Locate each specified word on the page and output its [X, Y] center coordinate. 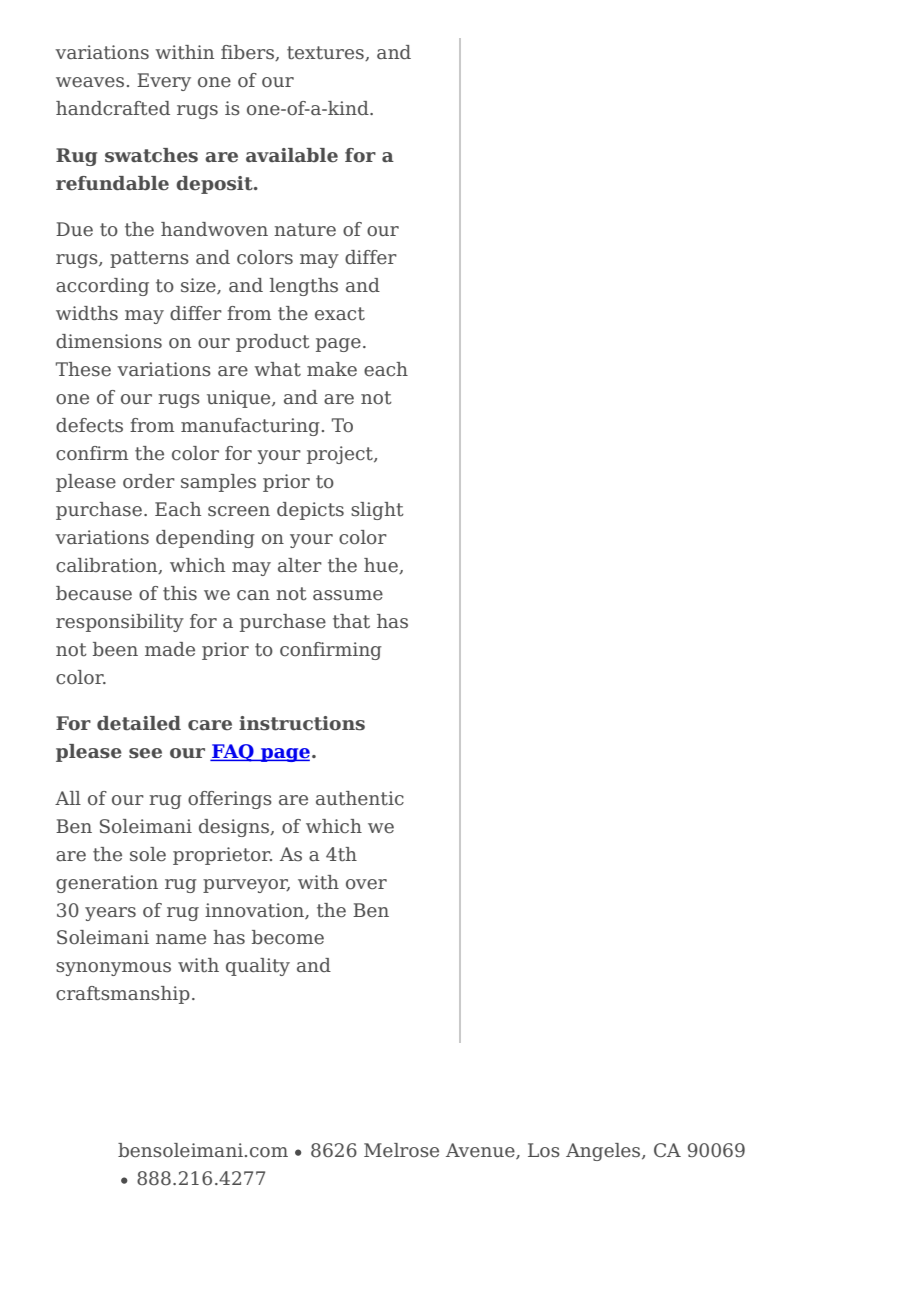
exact [340, 313]
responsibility [120, 623]
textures [326, 53]
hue [382, 566]
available [292, 155]
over [366, 884]
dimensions [109, 341]
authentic [360, 798]
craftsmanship [123, 995]
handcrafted [113, 108]
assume [348, 595]
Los [544, 1150]
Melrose [401, 1150]
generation [107, 884]
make [332, 369]
